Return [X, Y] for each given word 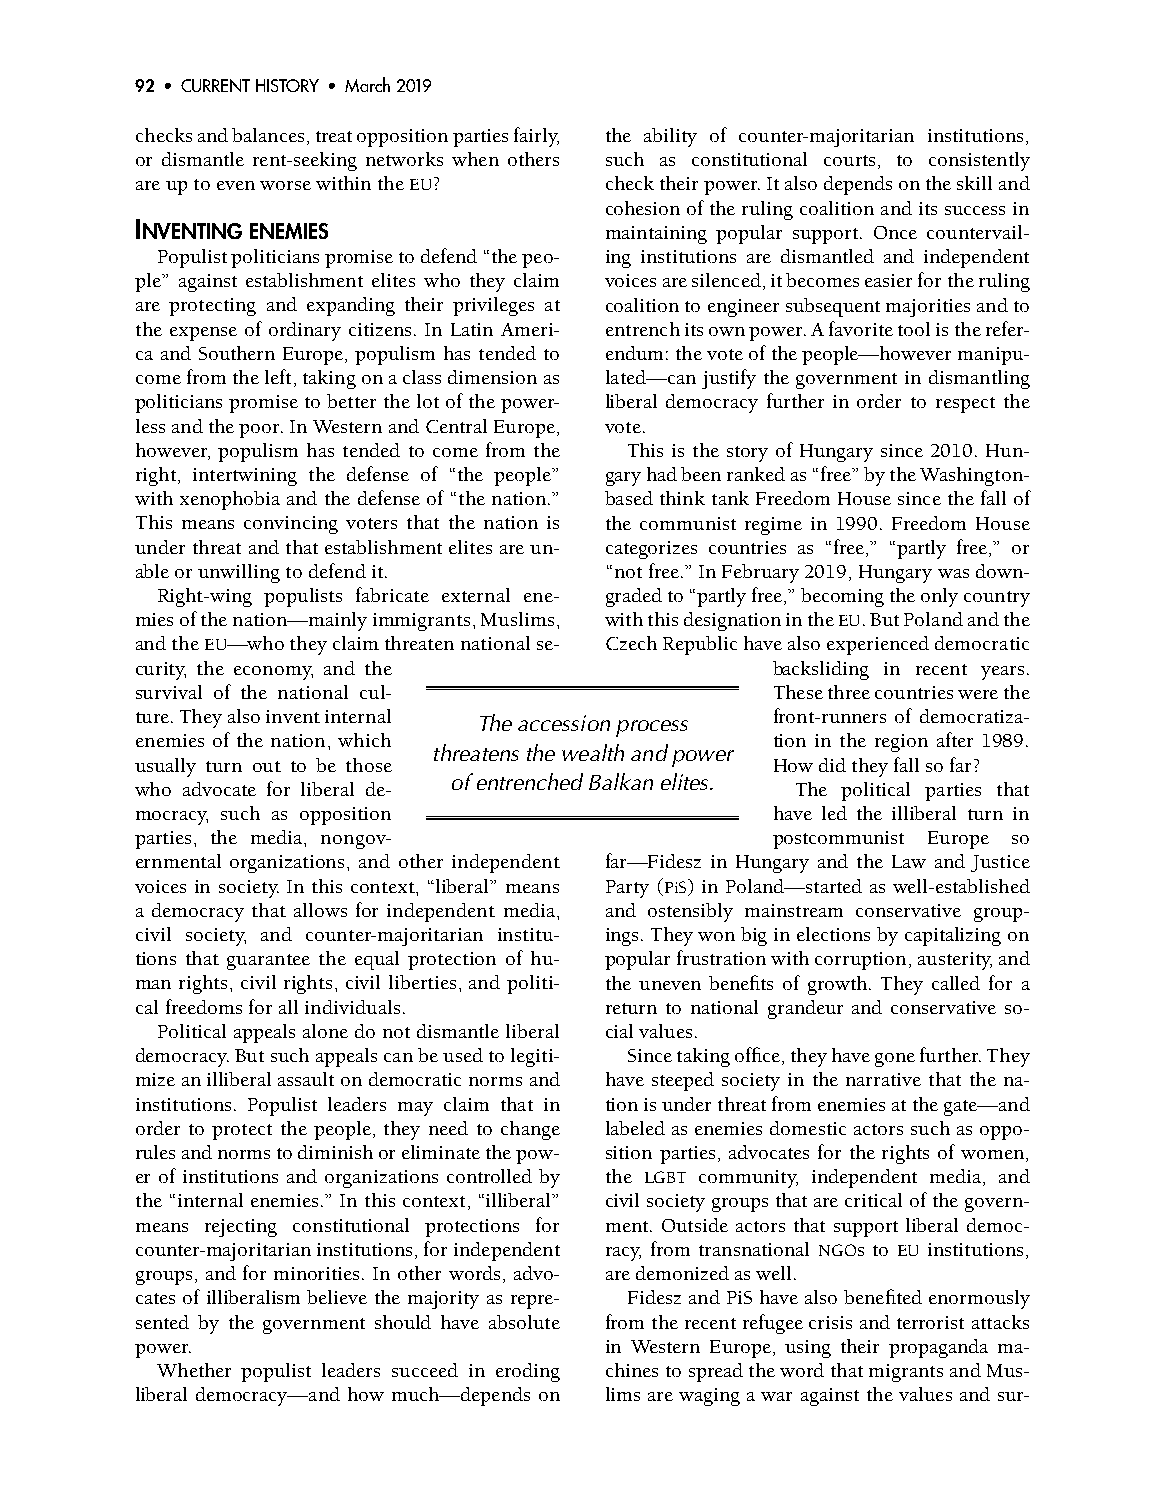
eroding [528, 1372]
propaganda [938, 1348]
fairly [536, 137]
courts [849, 160]
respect [965, 405]
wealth [593, 752]
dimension [492, 377]
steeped [683, 1081]
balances [268, 135]
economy [273, 673]
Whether [194, 1370]
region [901, 743]
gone [895, 1060]
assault [306, 1079]
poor [260, 431]
